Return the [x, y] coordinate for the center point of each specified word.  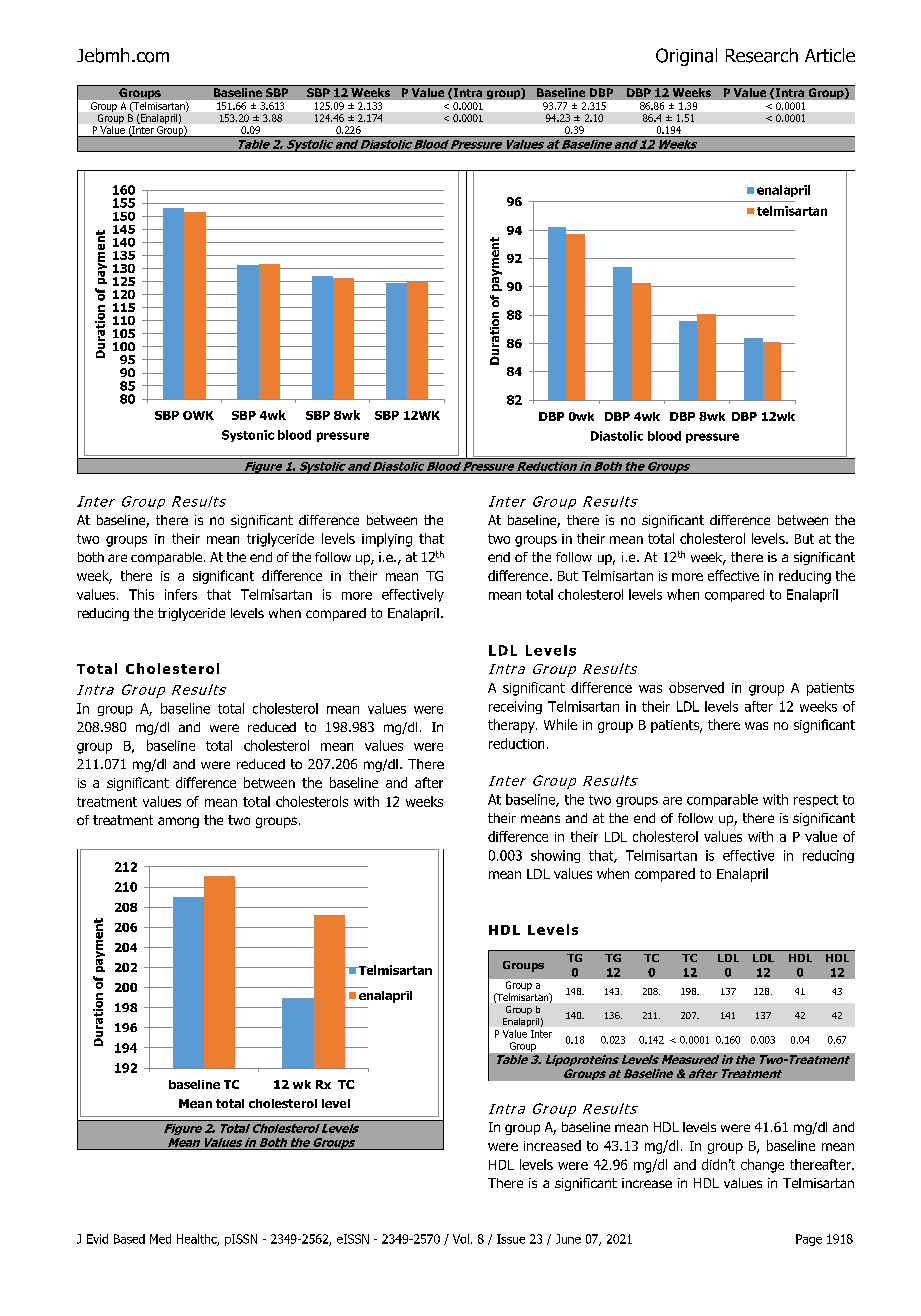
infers [181, 594]
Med [160, 1239]
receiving [515, 707]
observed [696, 687]
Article [830, 55]
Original [686, 57]
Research [762, 55]
